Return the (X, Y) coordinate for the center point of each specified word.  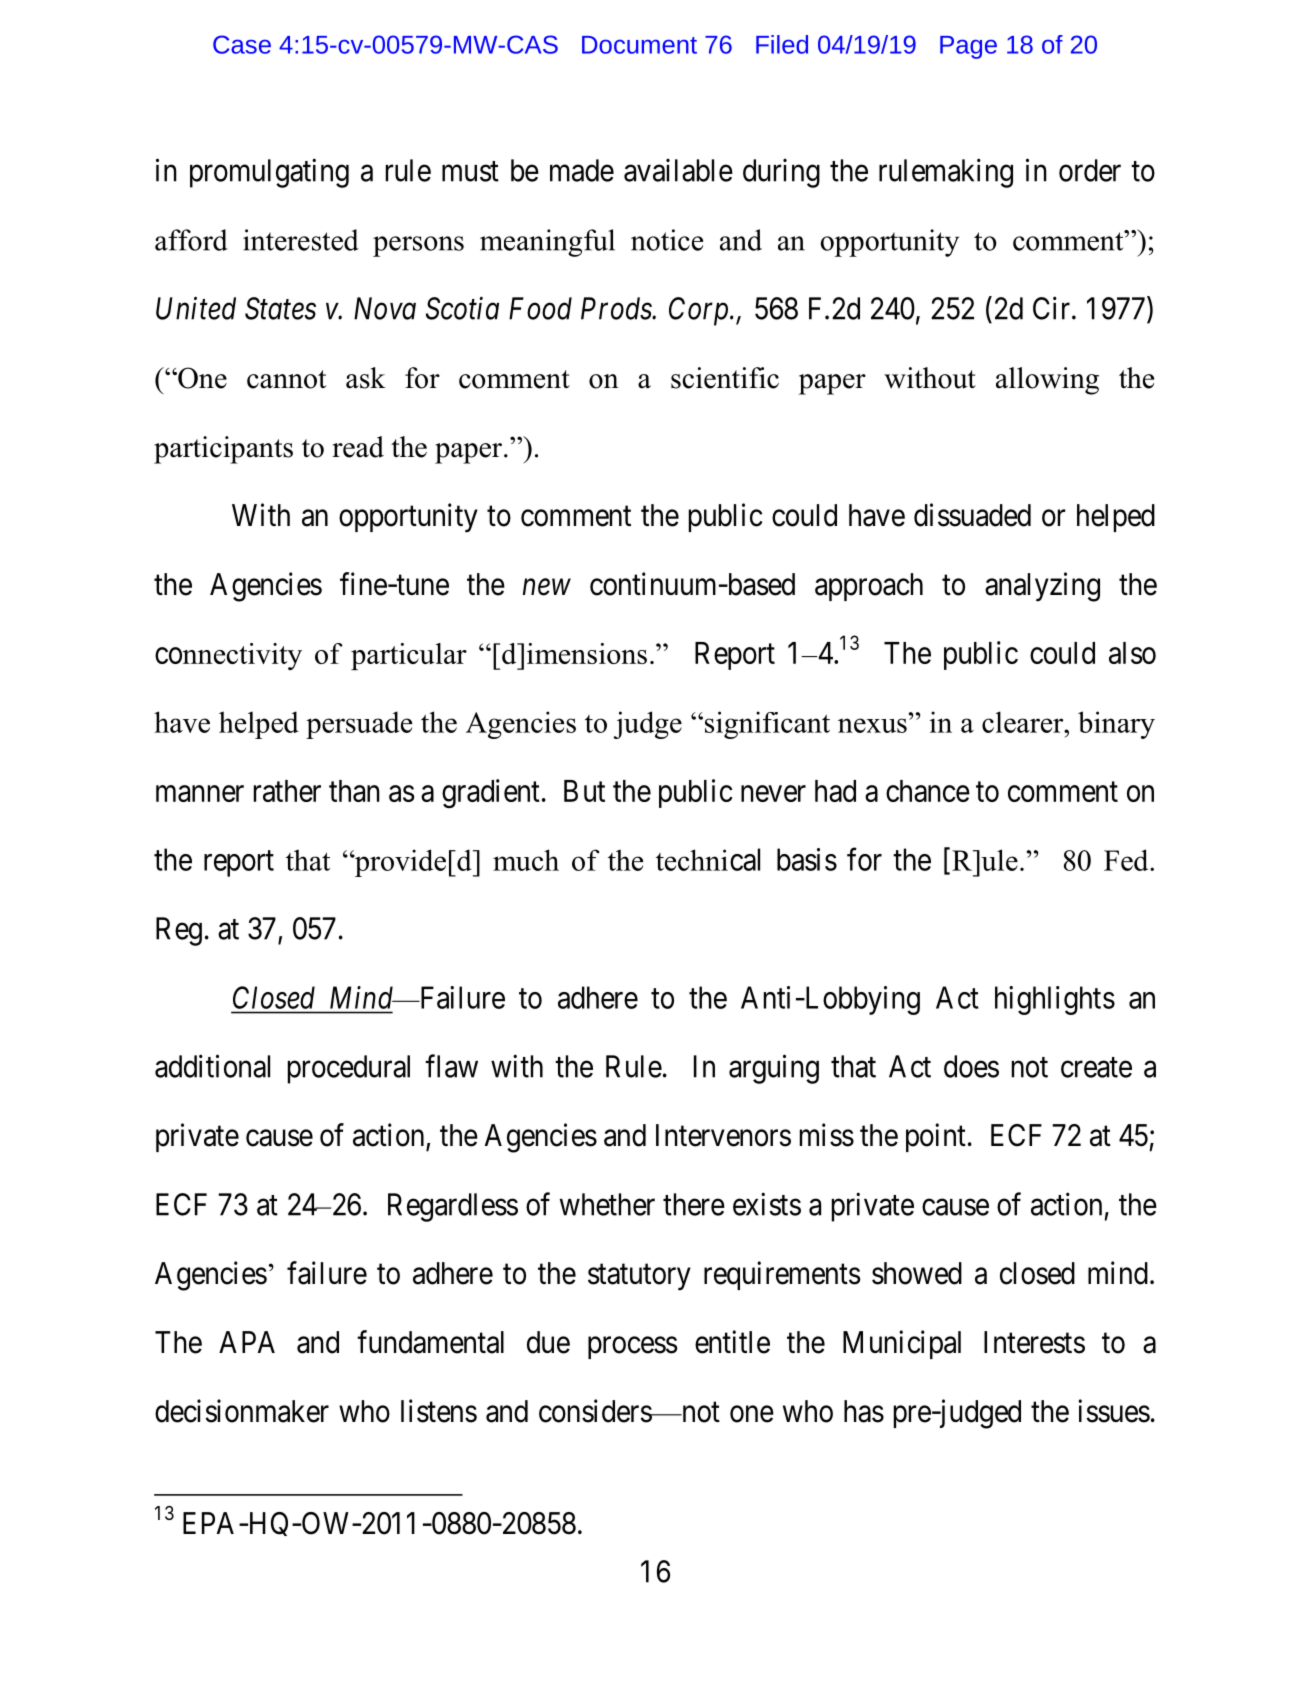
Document (639, 45)
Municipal (902, 1344)
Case (242, 44)
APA (247, 1342)
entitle (732, 1342)
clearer (1024, 722)
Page (968, 47)
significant (766, 725)
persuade (359, 725)
